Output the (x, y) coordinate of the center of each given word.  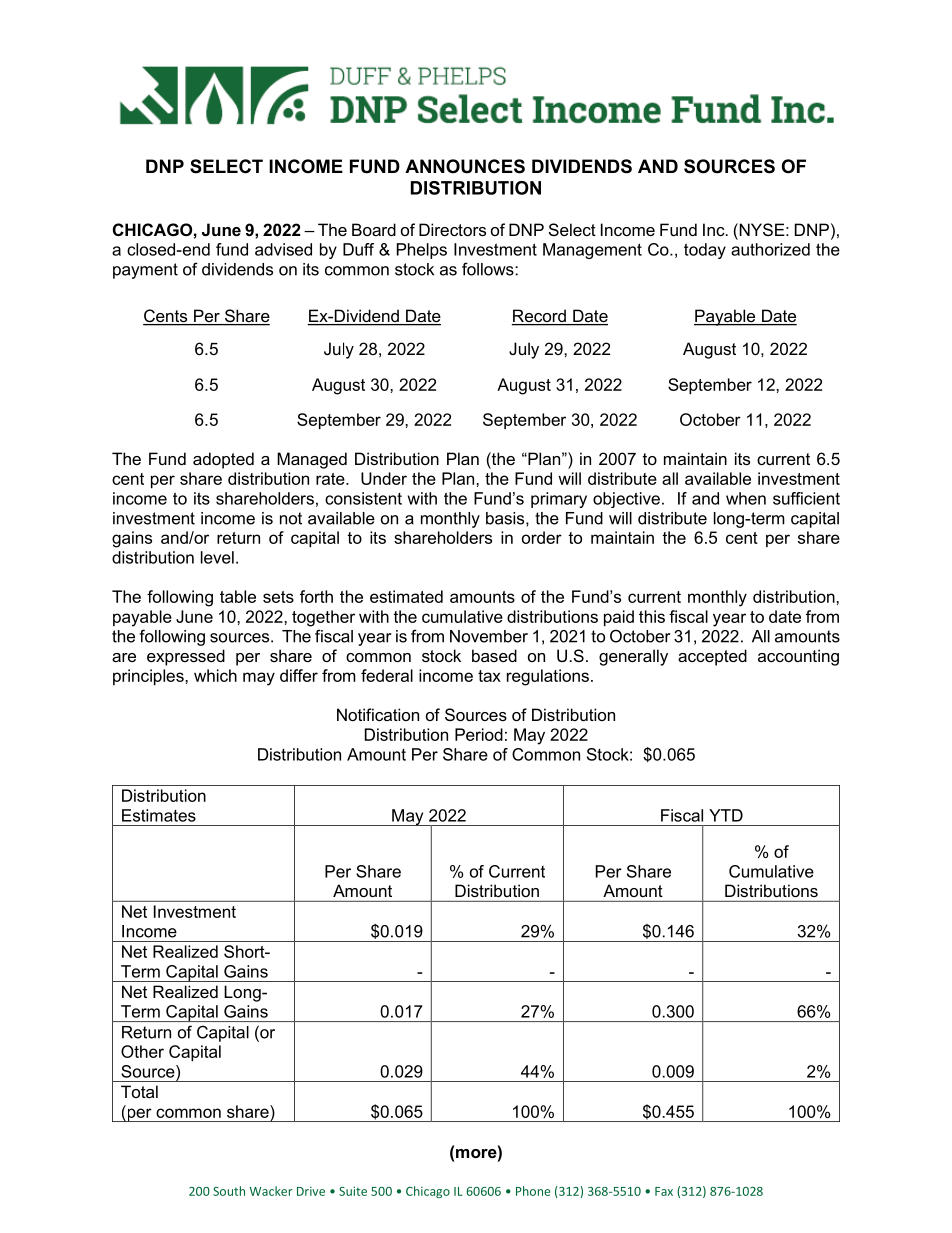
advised (283, 249)
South (229, 1191)
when (746, 498)
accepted (712, 657)
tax (489, 676)
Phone (533, 1191)
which (215, 675)
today (705, 251)
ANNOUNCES (465, 166)
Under (384, 478)
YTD (726, 815)
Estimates (159, 815)
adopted (223, 460)
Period (479, 734)
